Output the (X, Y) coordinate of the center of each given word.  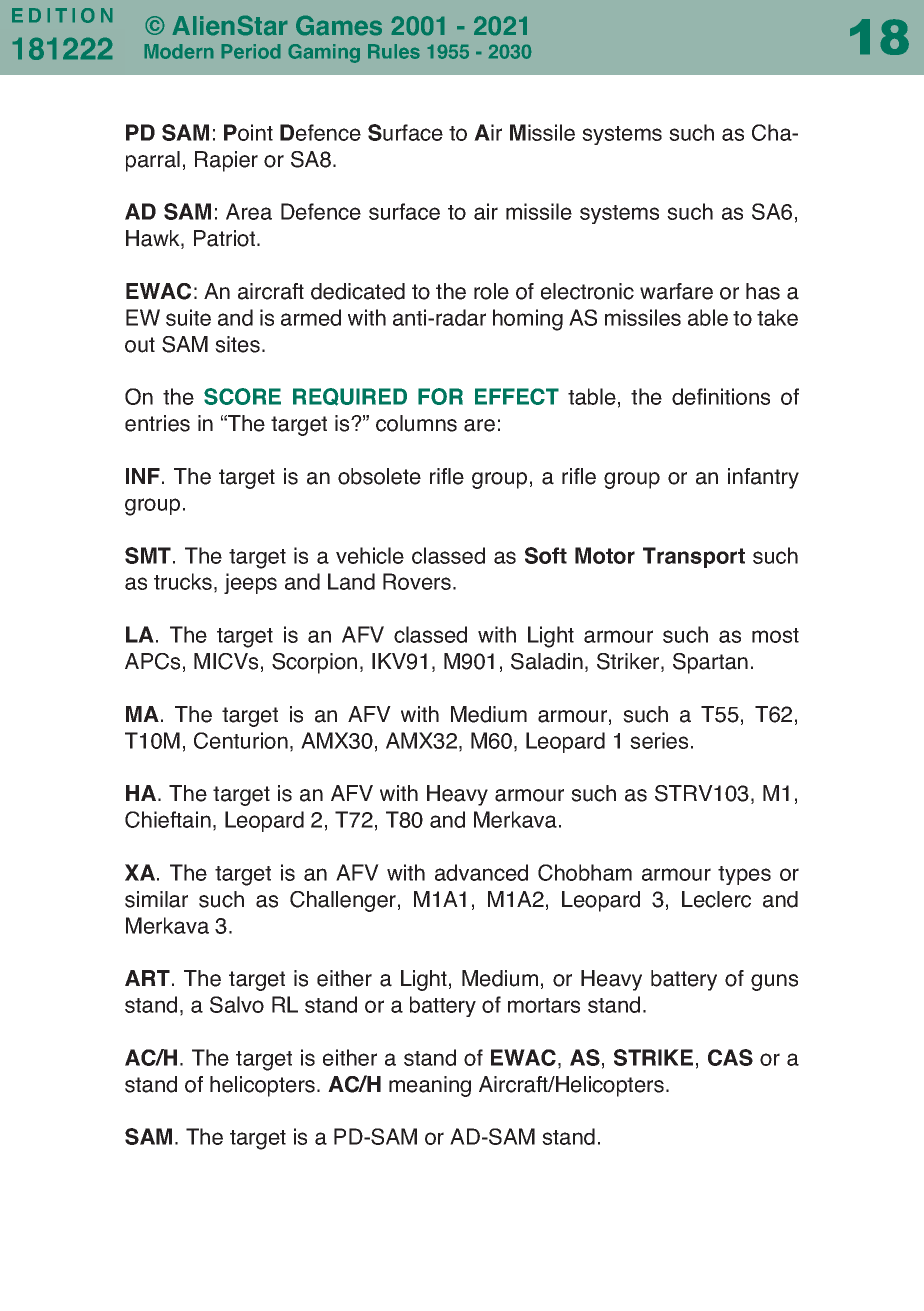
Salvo (237, 1004)
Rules (394, 51)
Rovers (417, 581)
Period (251, 51)
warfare (676, 291)
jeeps (250, 583)
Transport (694, 557)
